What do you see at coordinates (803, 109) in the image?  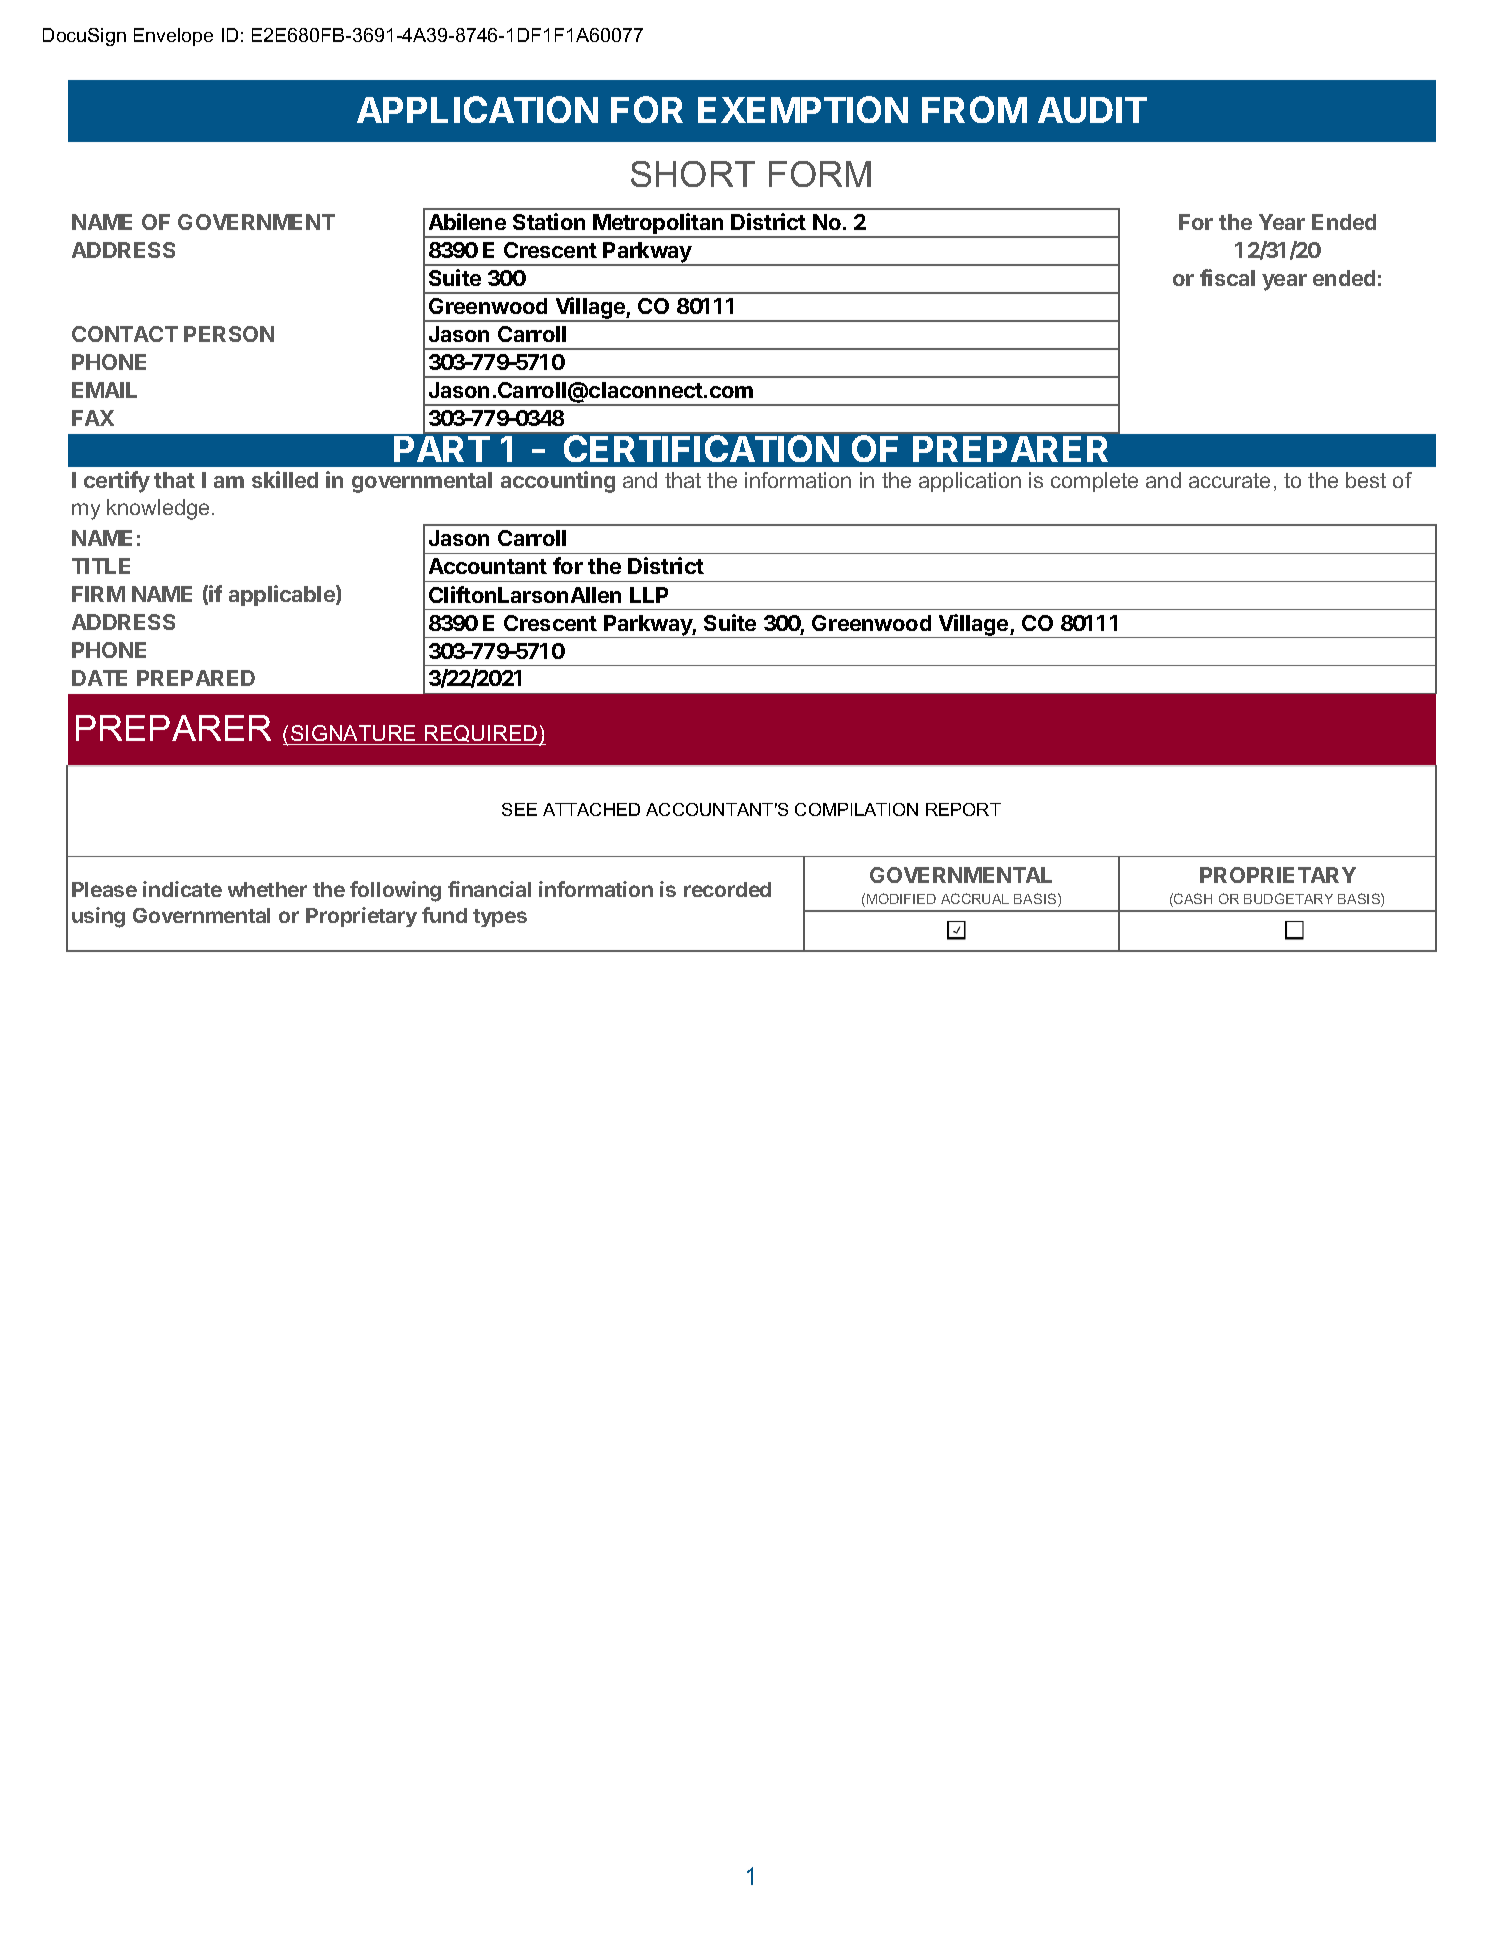 I see `EXEMPTION` at bounding box center [803, 109].
